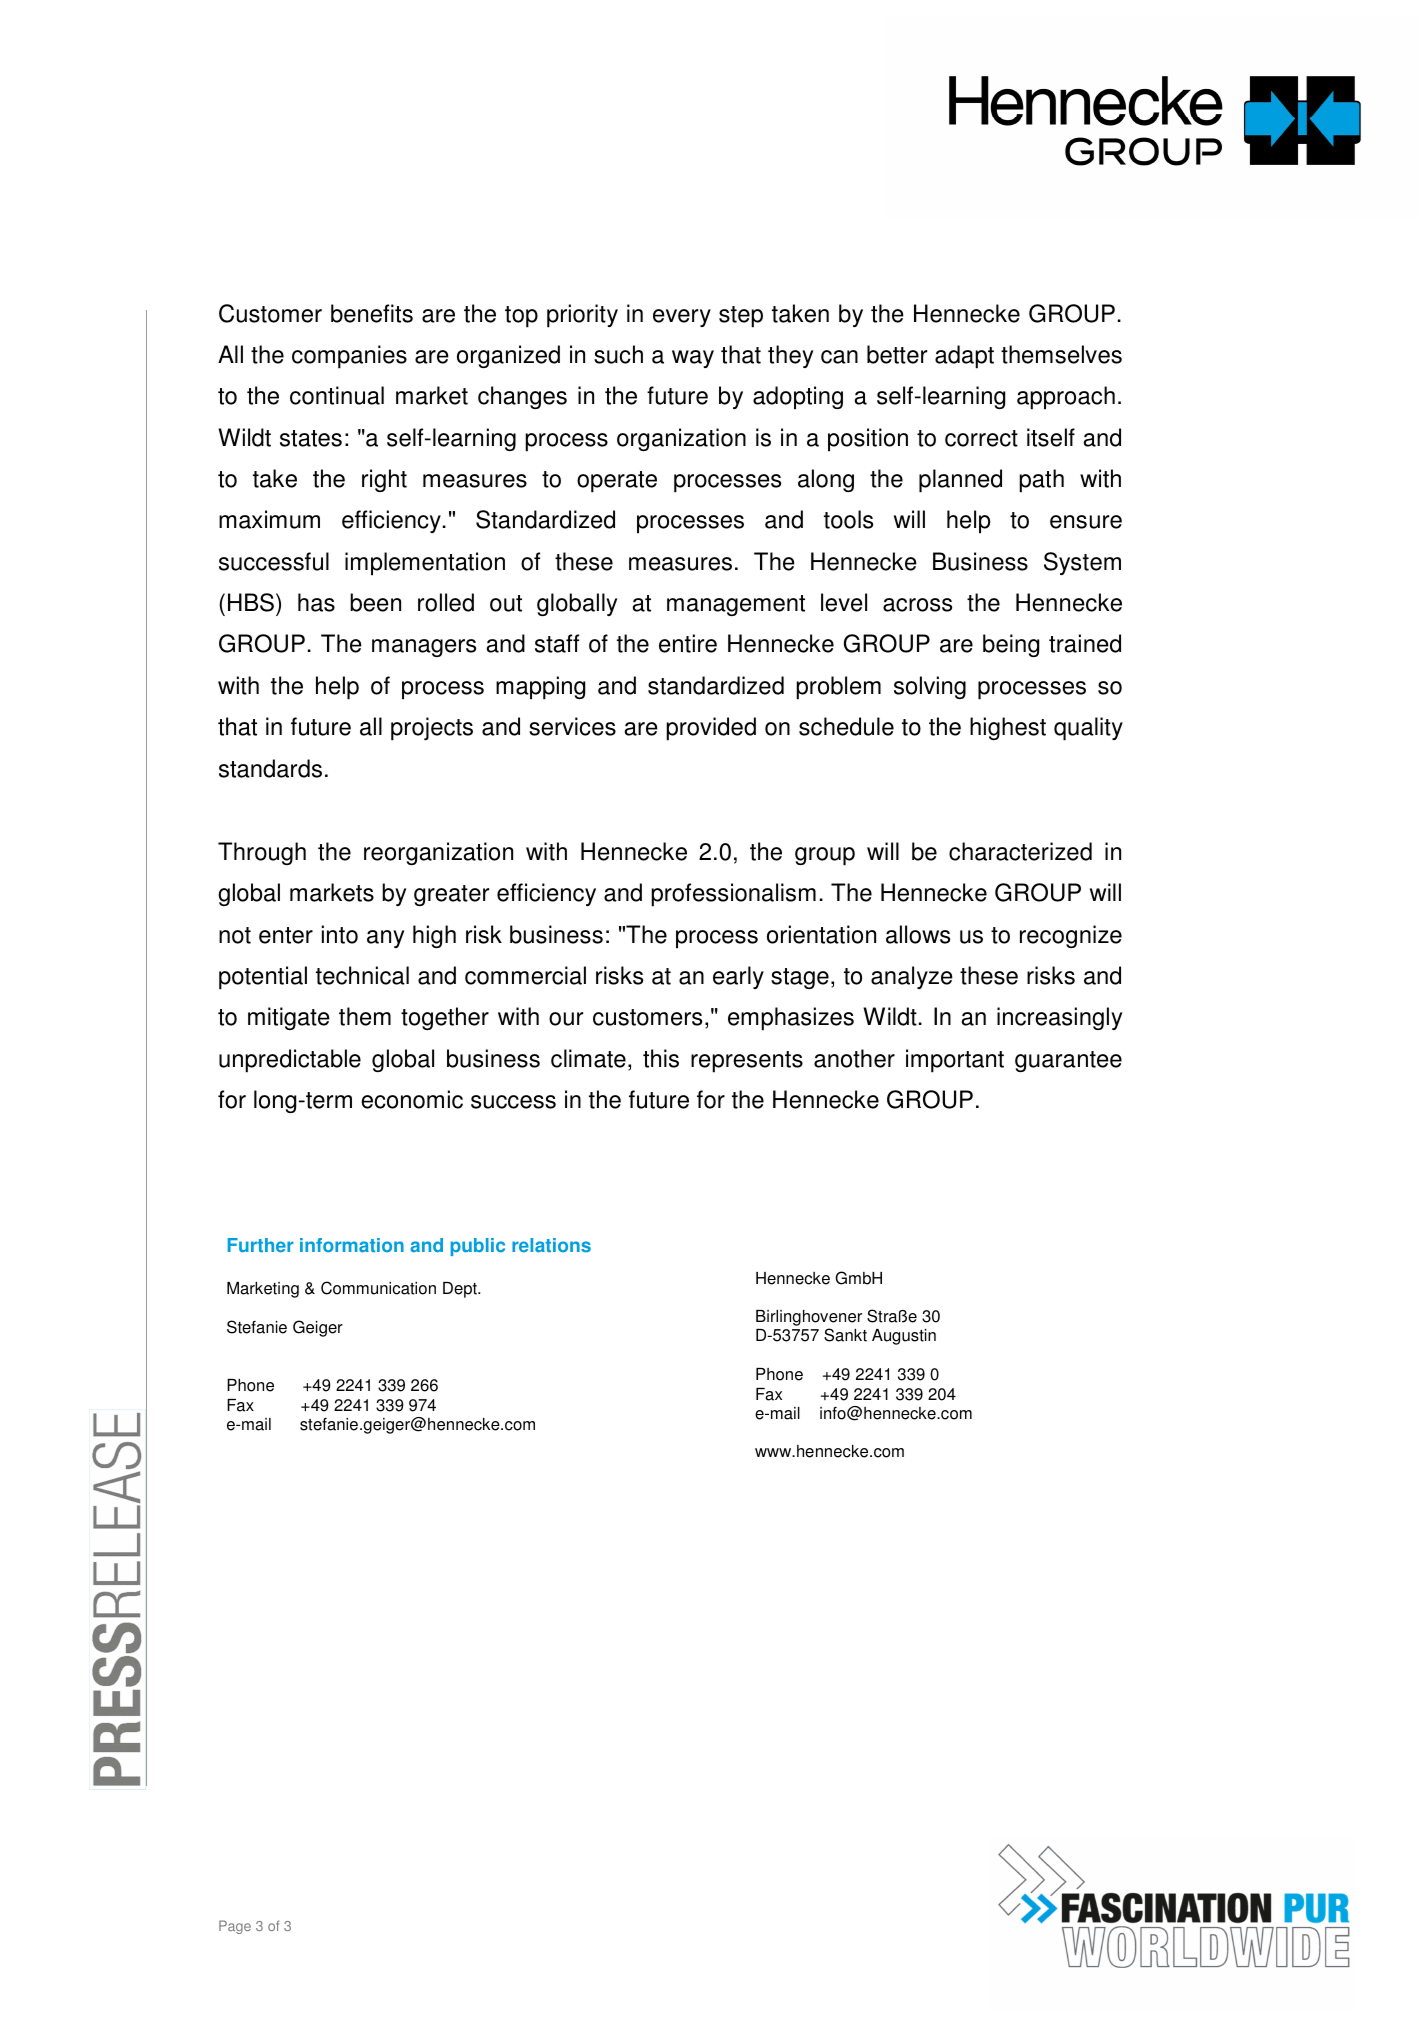 The width and height of the screenshot is (1428, 2021). What do you see at coordinates (955, 1061) in the screenshot?
I see `important` at bounding box center [955, 1061].
